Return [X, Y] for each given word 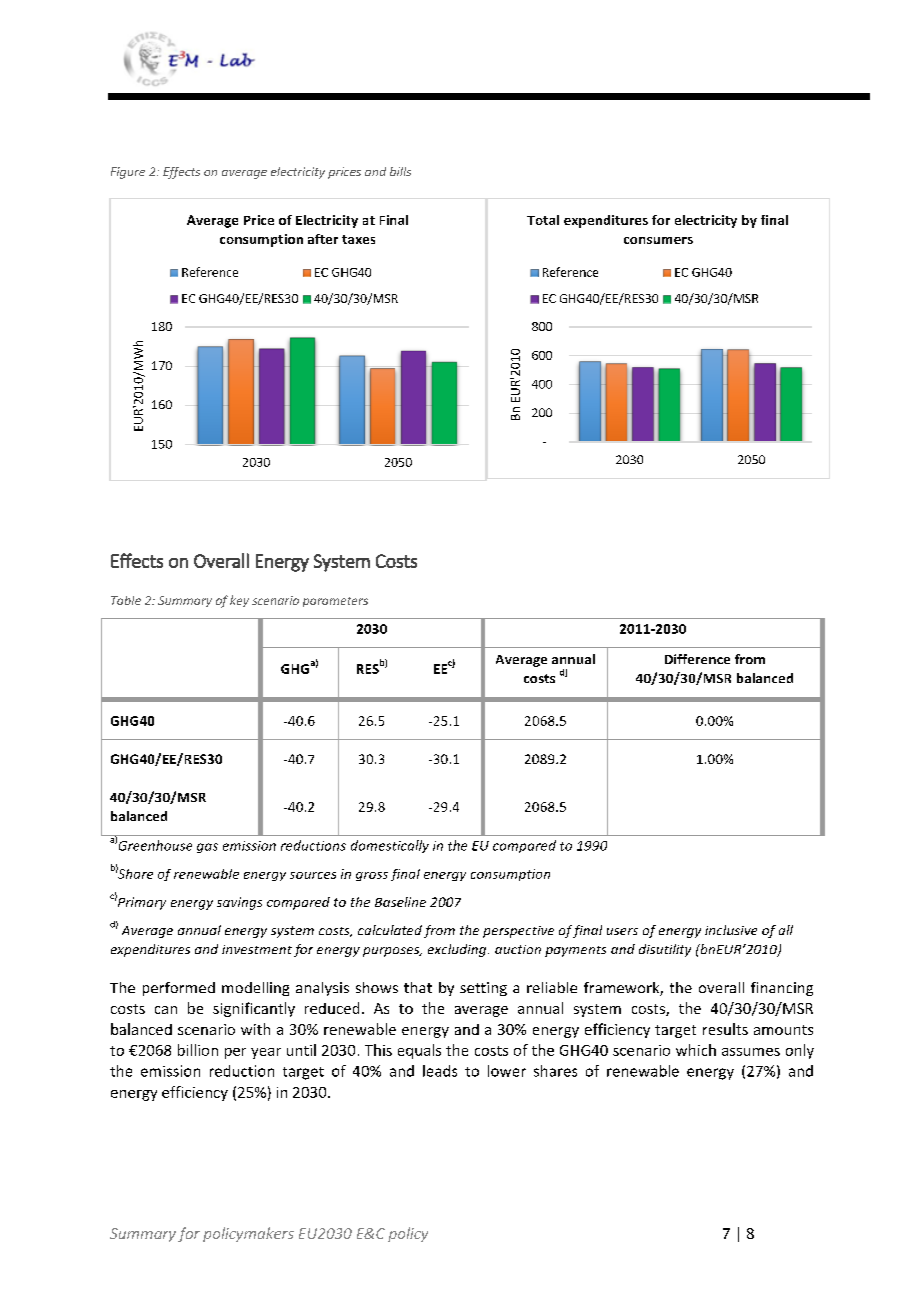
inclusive [731, 930]
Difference [697, 659]
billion [198, 1050]
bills [400, 171]
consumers [658, 240]
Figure [128, 173]
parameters [335, 602]
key [239, 601]
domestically [390, 846]
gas [207, 848]
